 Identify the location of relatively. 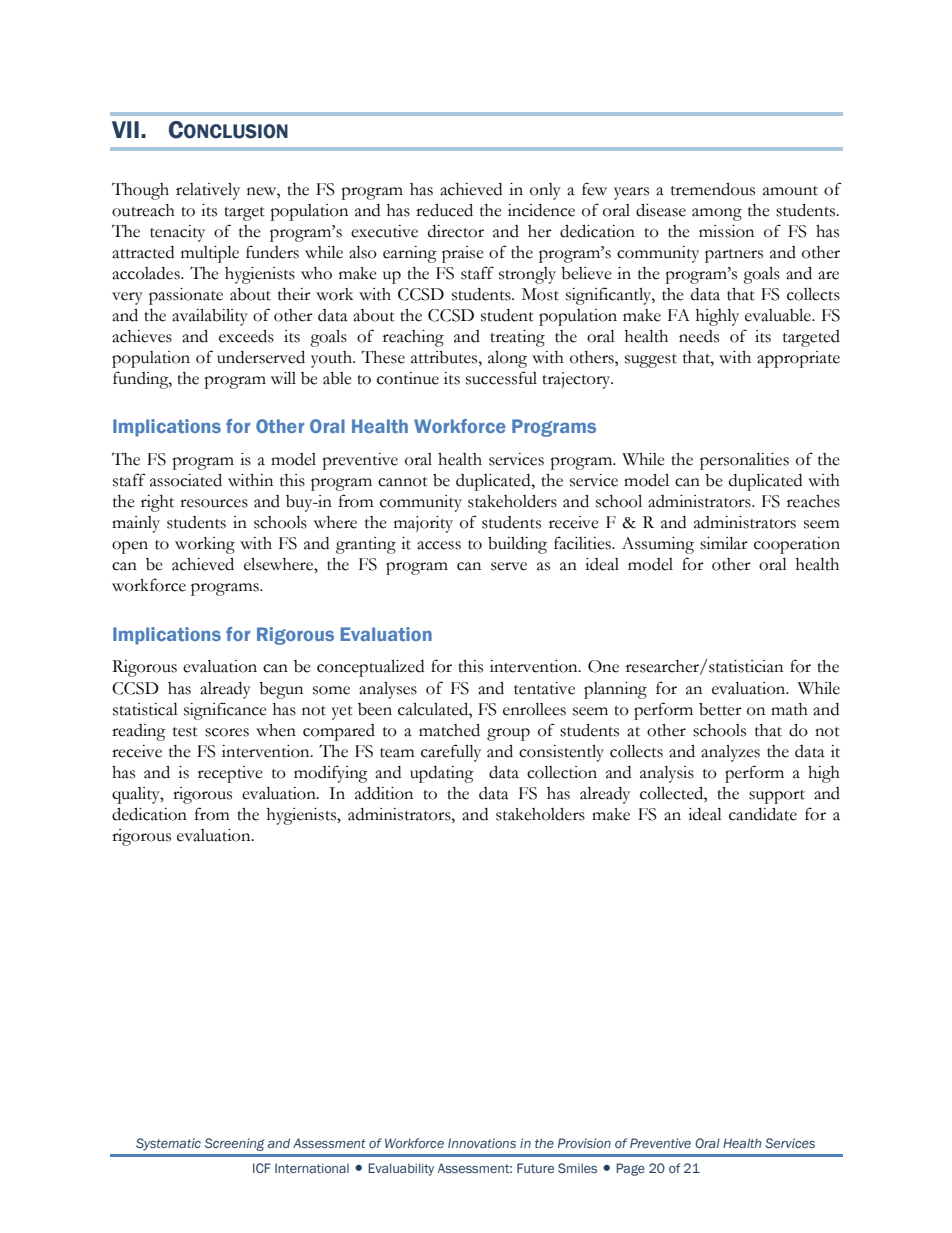
(208, 191).
